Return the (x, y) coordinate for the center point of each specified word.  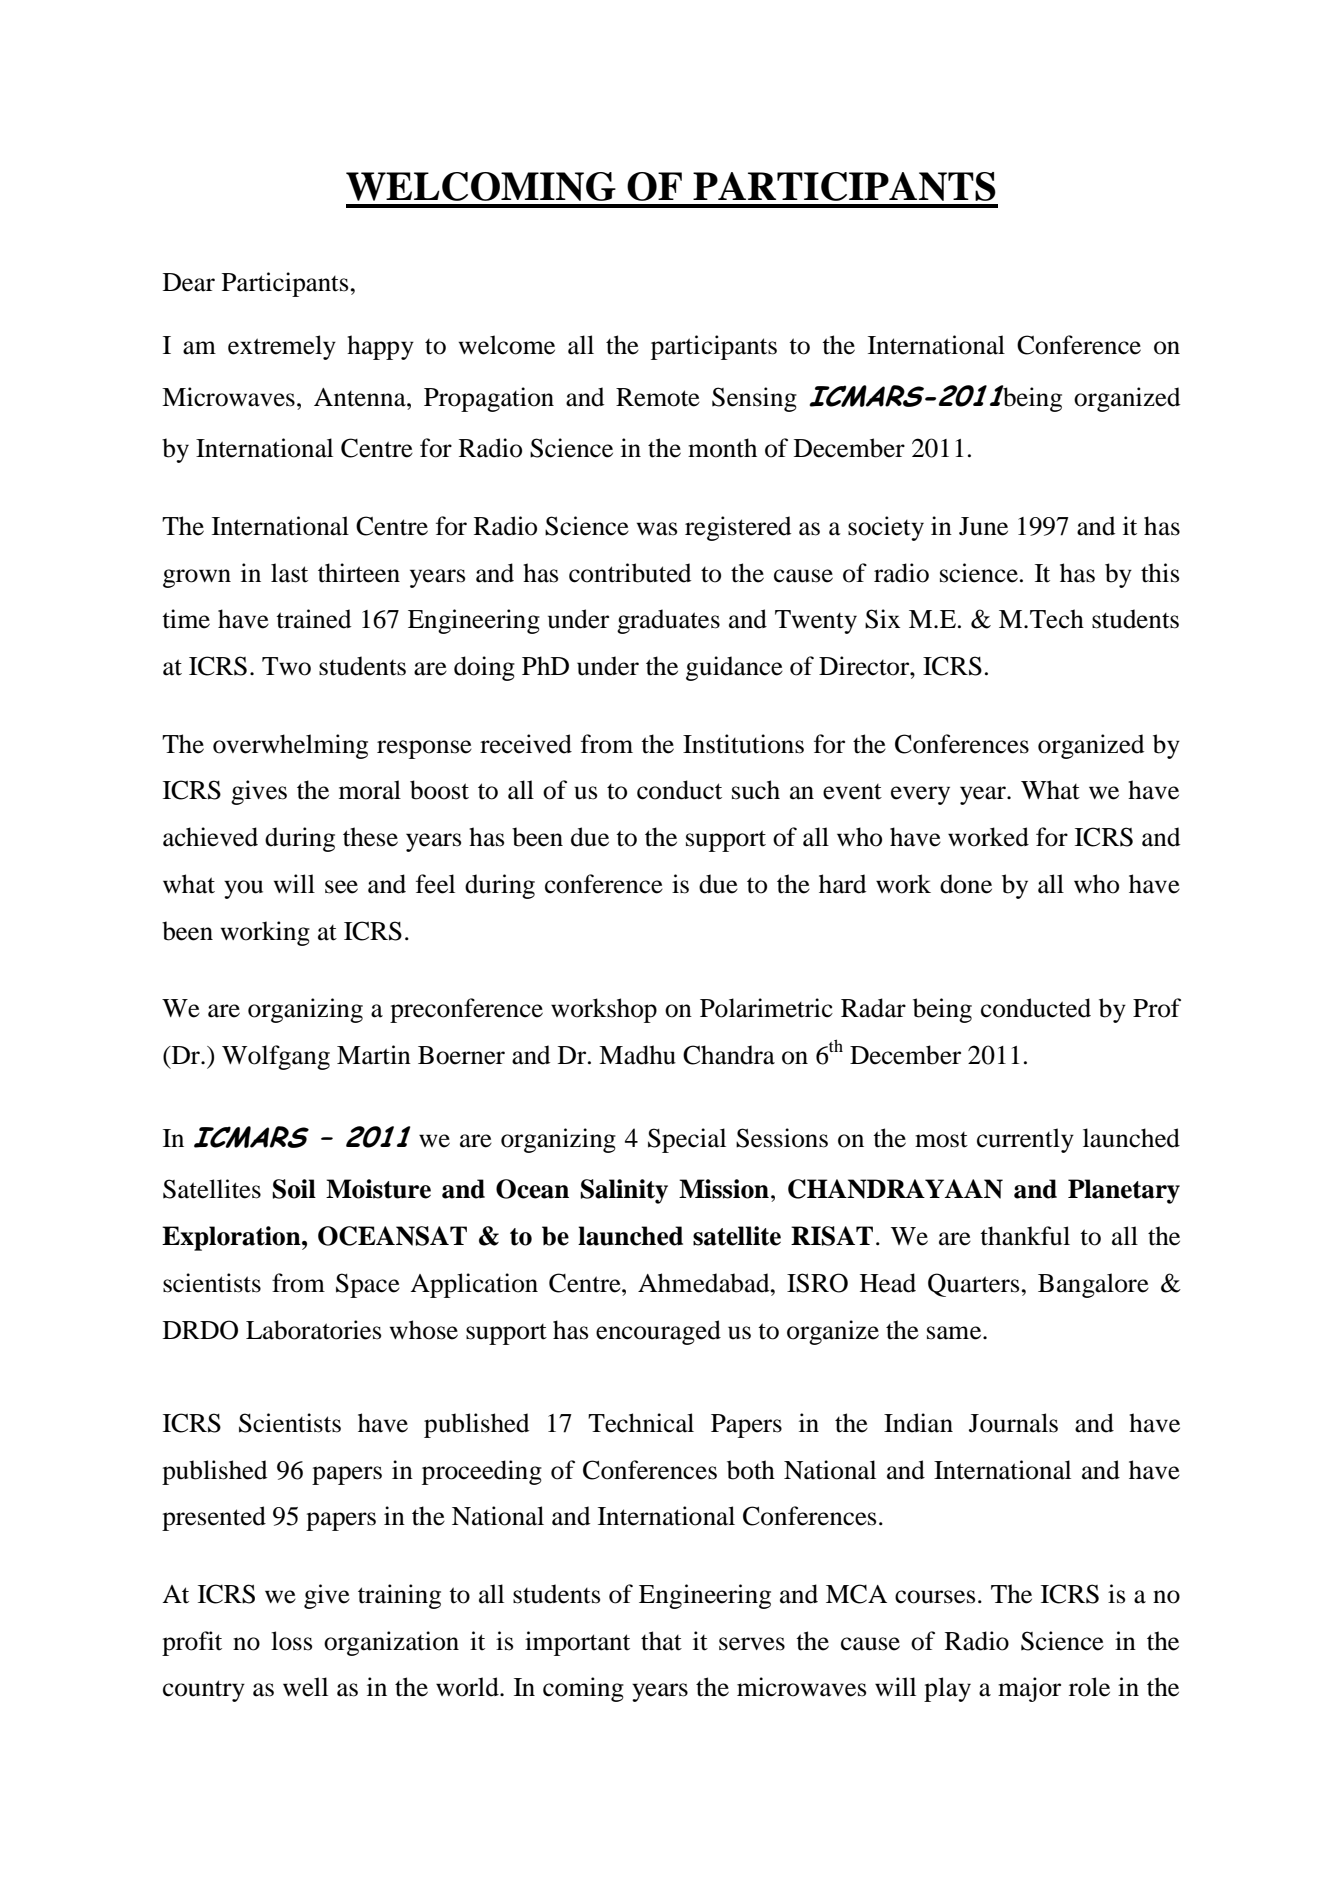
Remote (658, 397)
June (983, 526)
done (966, 884)
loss (291, 1641)
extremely (282, 347)
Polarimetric (766, 1008)
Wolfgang (276, 1057)
